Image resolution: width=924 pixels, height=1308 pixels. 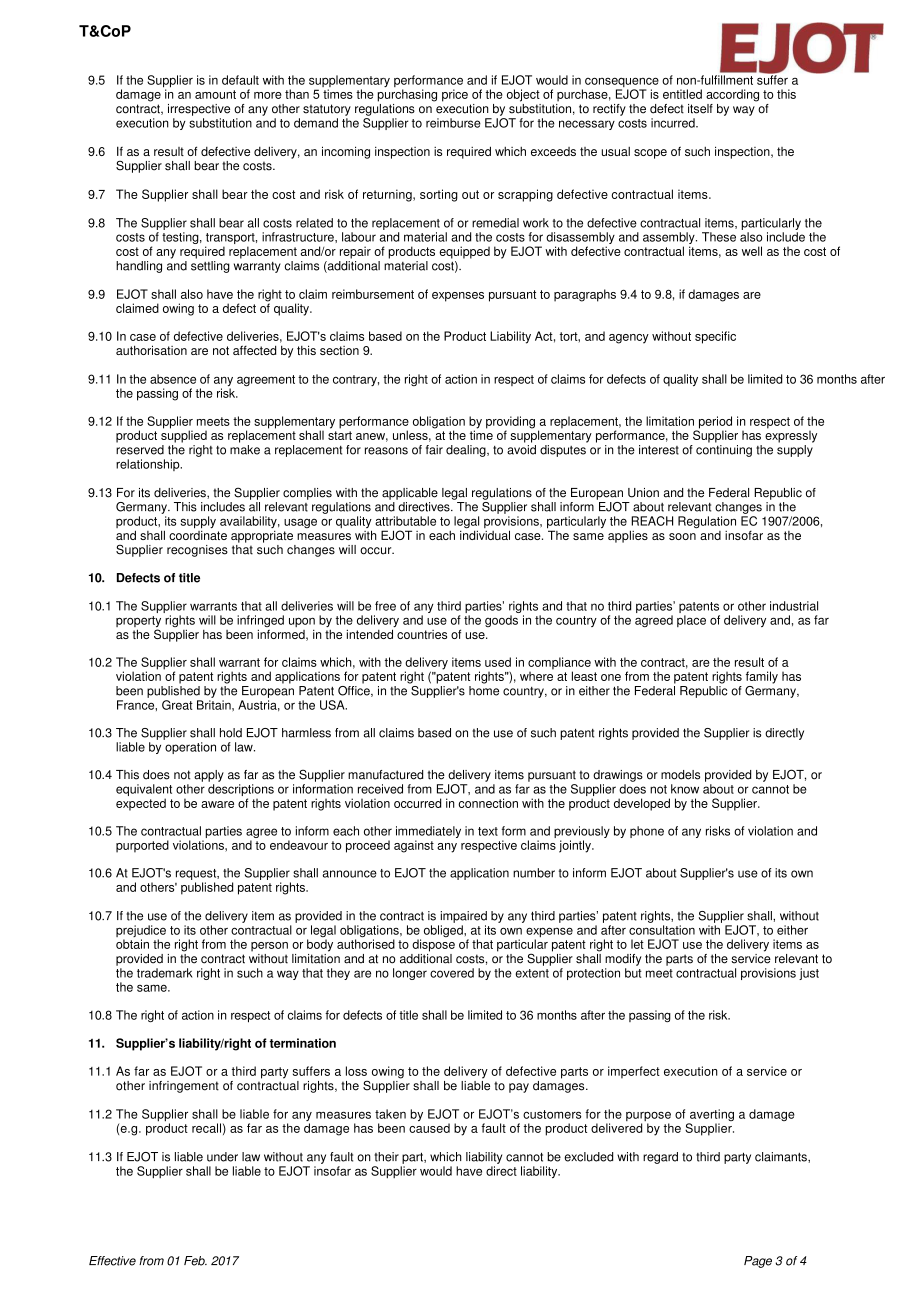 What do you see at coordinates (455, 95) in the screenshot?
I see `price` at bounding box center [455, 95].
